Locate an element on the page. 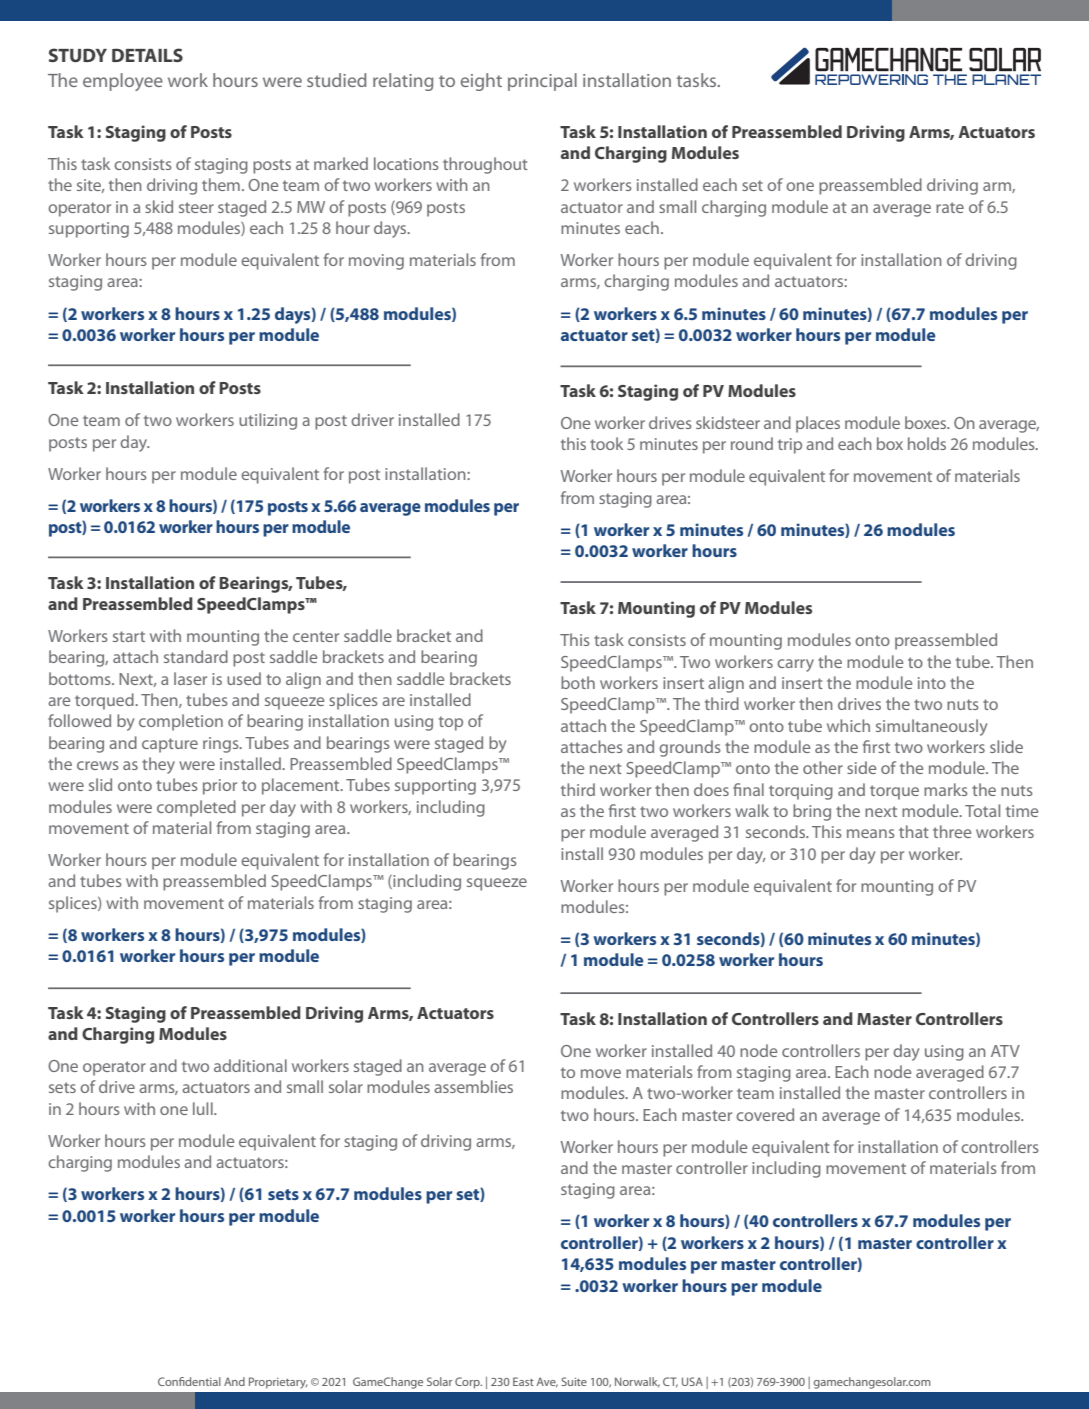 This page has width=1089, height=1409. principal is located at coordinates (542, 82).
